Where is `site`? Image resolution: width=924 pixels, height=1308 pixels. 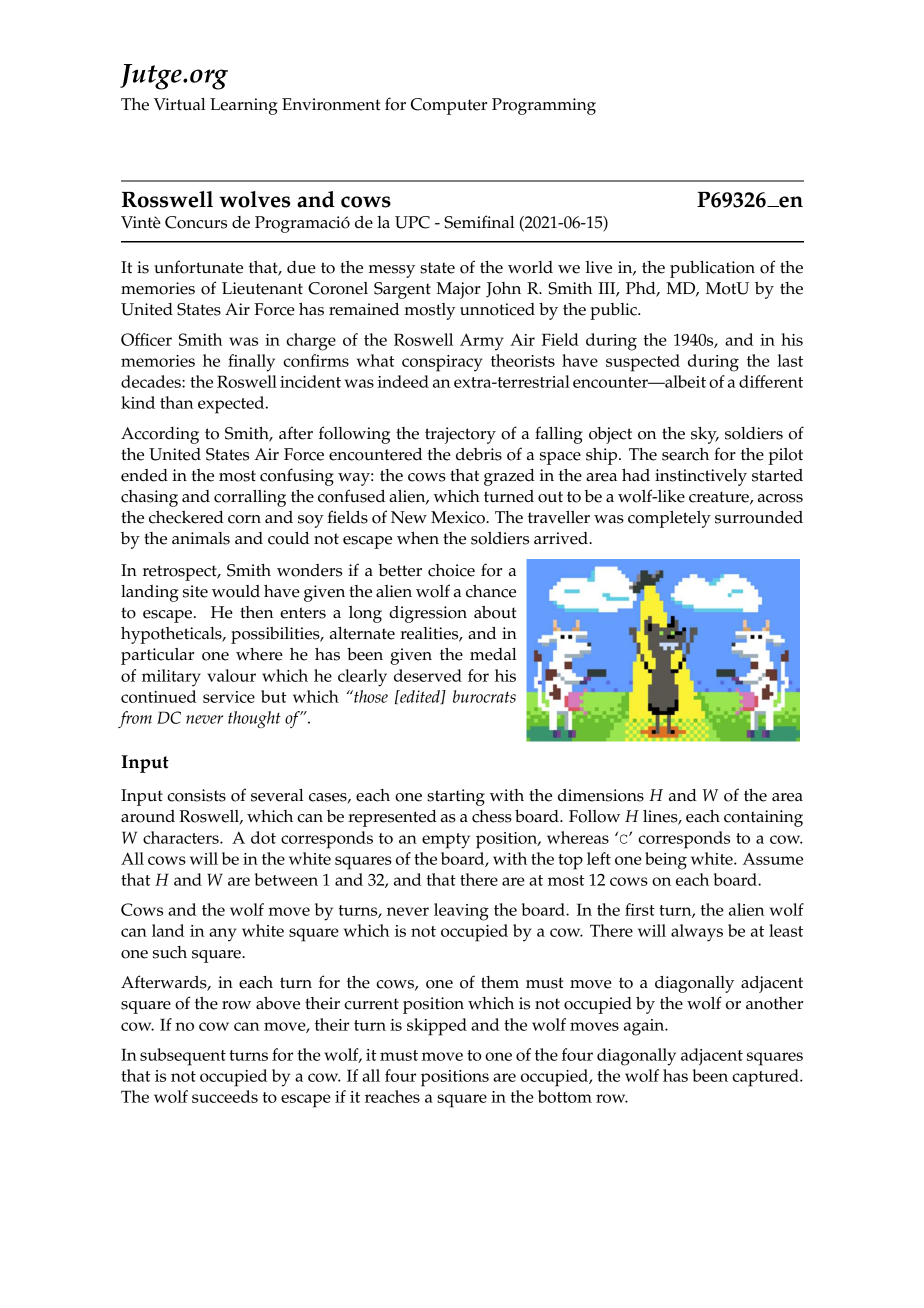 site is located at coordinates (195, 591).
